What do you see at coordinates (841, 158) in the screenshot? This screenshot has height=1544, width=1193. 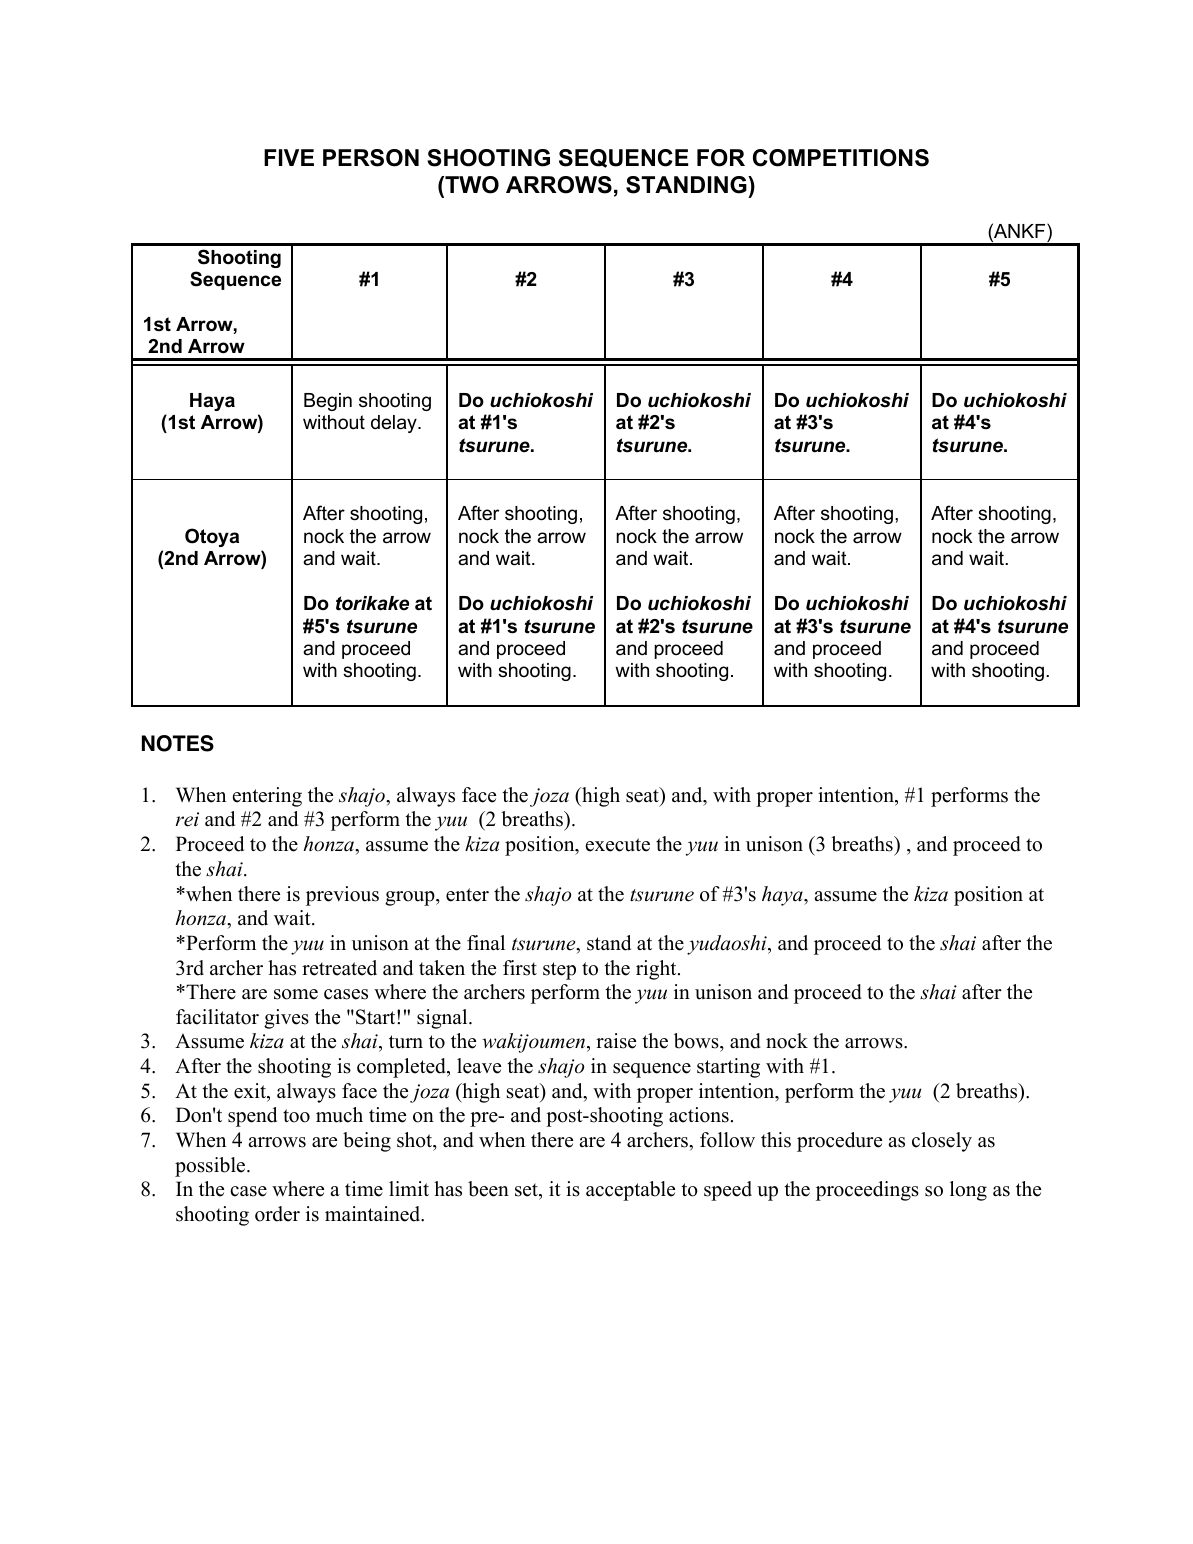 I see `COMPETITIONS` at bounding box center [841, 158].
